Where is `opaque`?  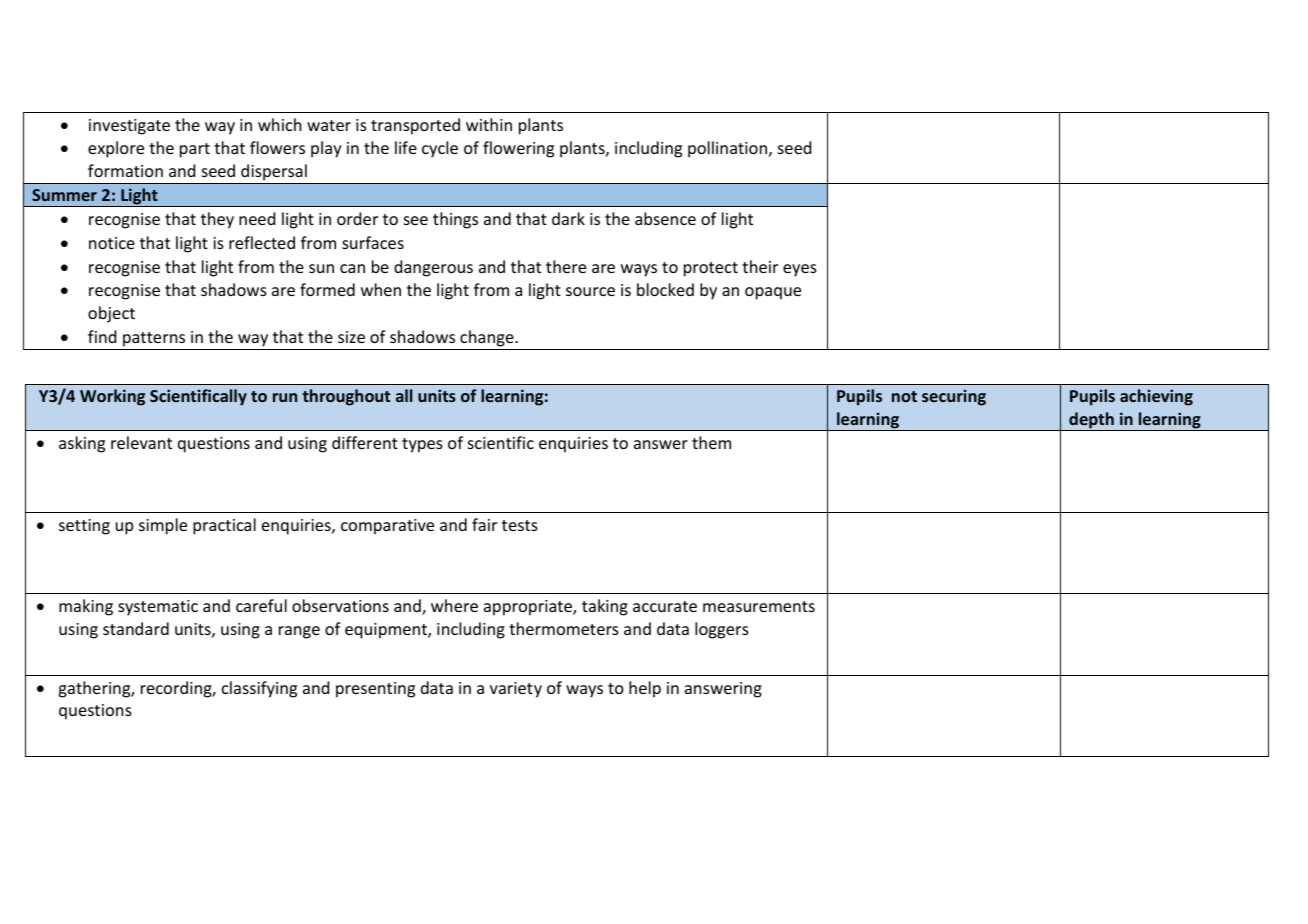
opaque is located at coordinates (773, 293).
